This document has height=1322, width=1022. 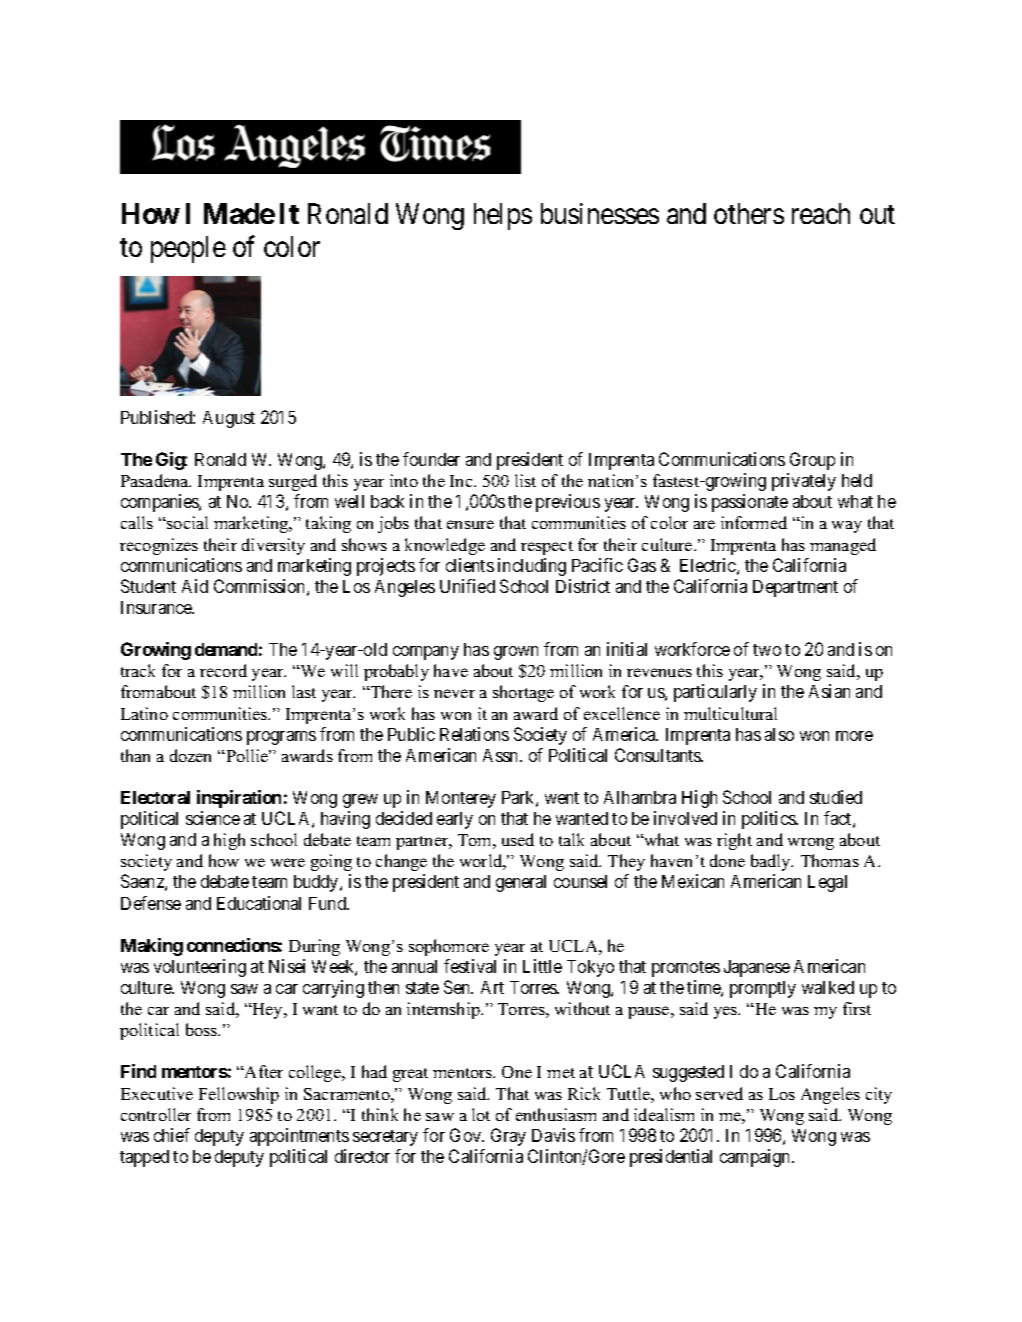 I want to click on Legal, so click(x=827, y=883).
